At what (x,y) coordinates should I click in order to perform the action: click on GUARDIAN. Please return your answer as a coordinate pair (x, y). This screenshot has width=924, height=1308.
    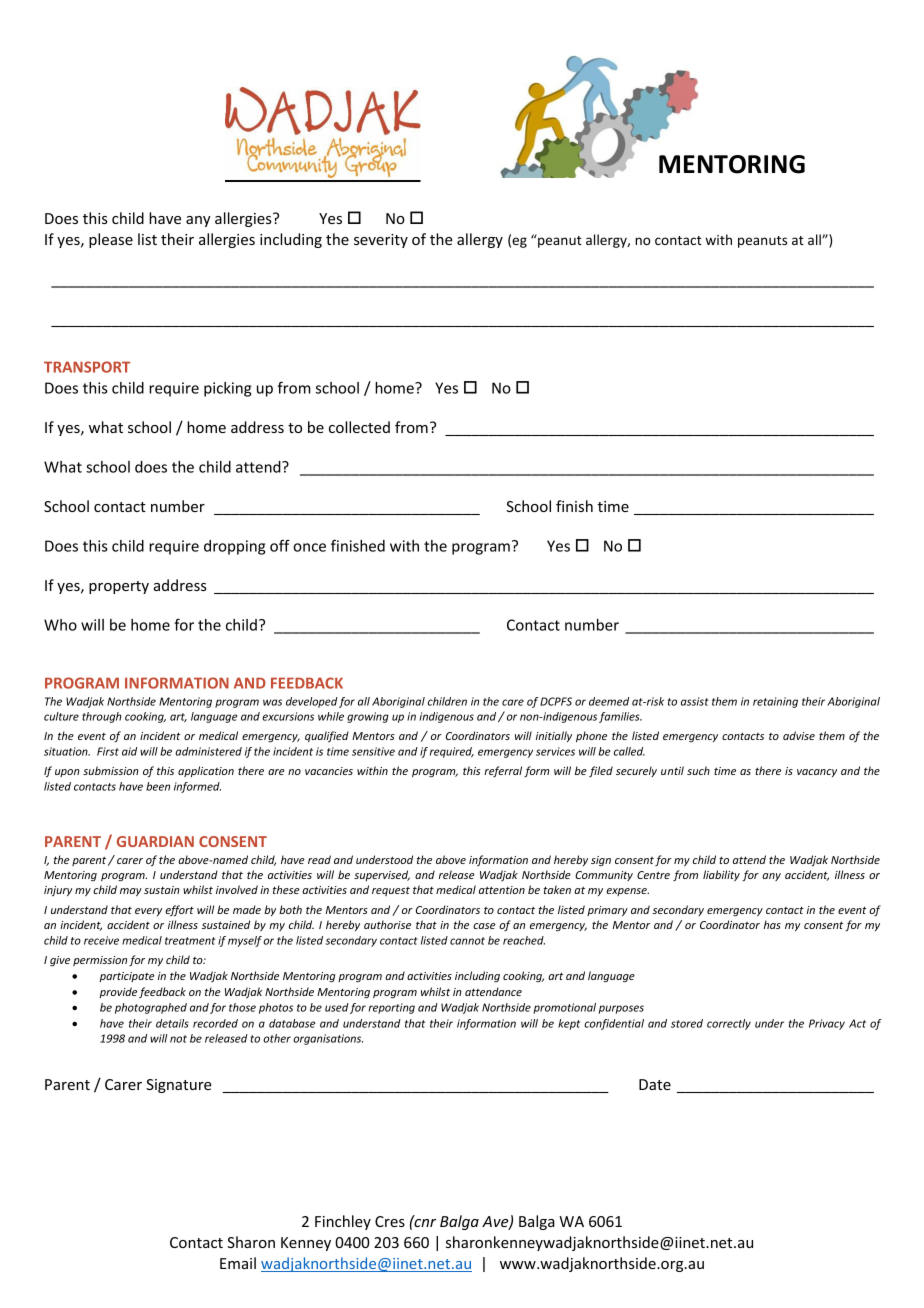
    Looking at the image, I should click on (155, 841).
